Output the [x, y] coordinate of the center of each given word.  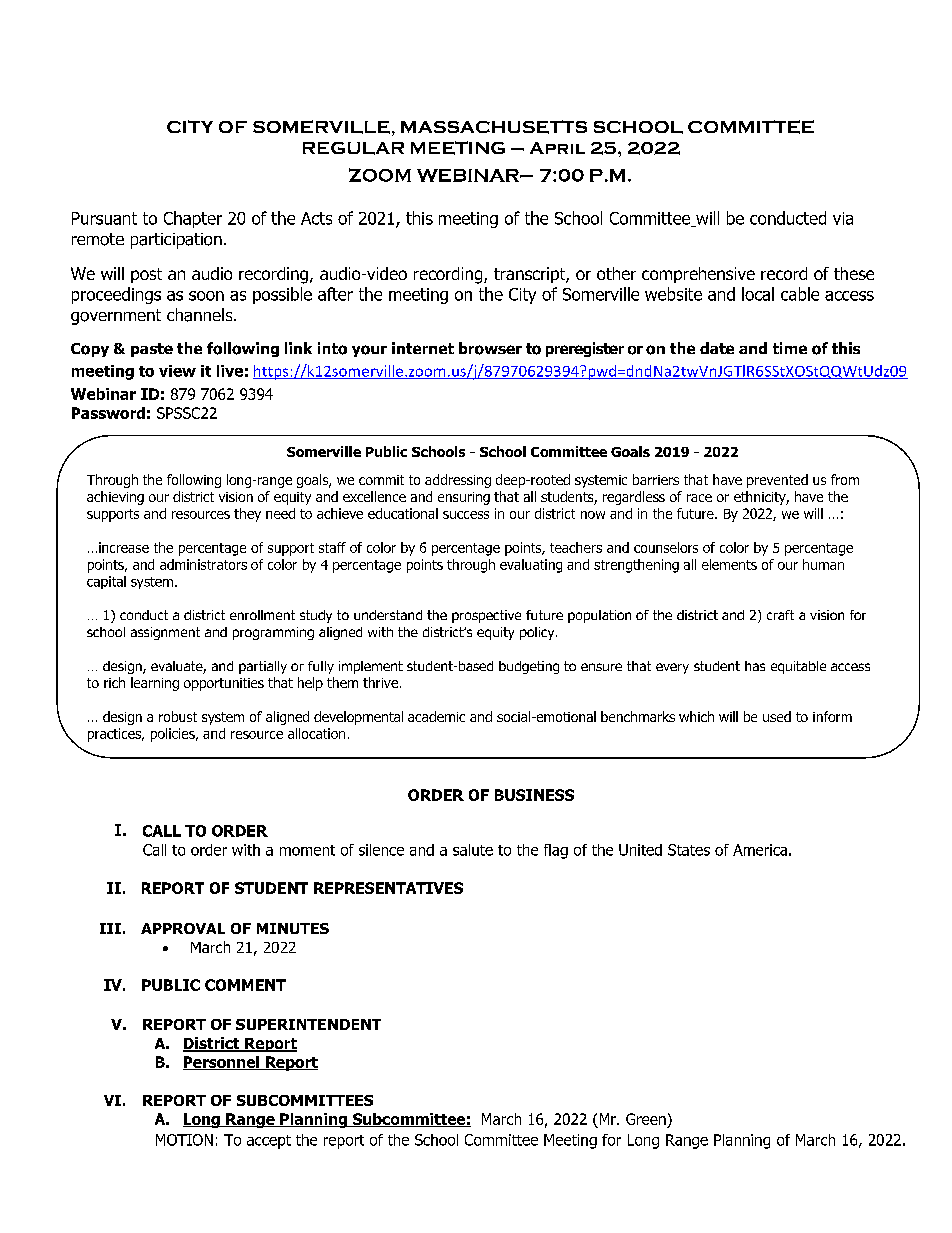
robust [178, 716]
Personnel [222, 1063]
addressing [458, 481]
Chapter [193, 219]
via [843, 218]
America [760, 850]
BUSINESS [534, 795]
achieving [115, 498]
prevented [777, 481]
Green [646, 1119]
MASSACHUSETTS [494, 127]
